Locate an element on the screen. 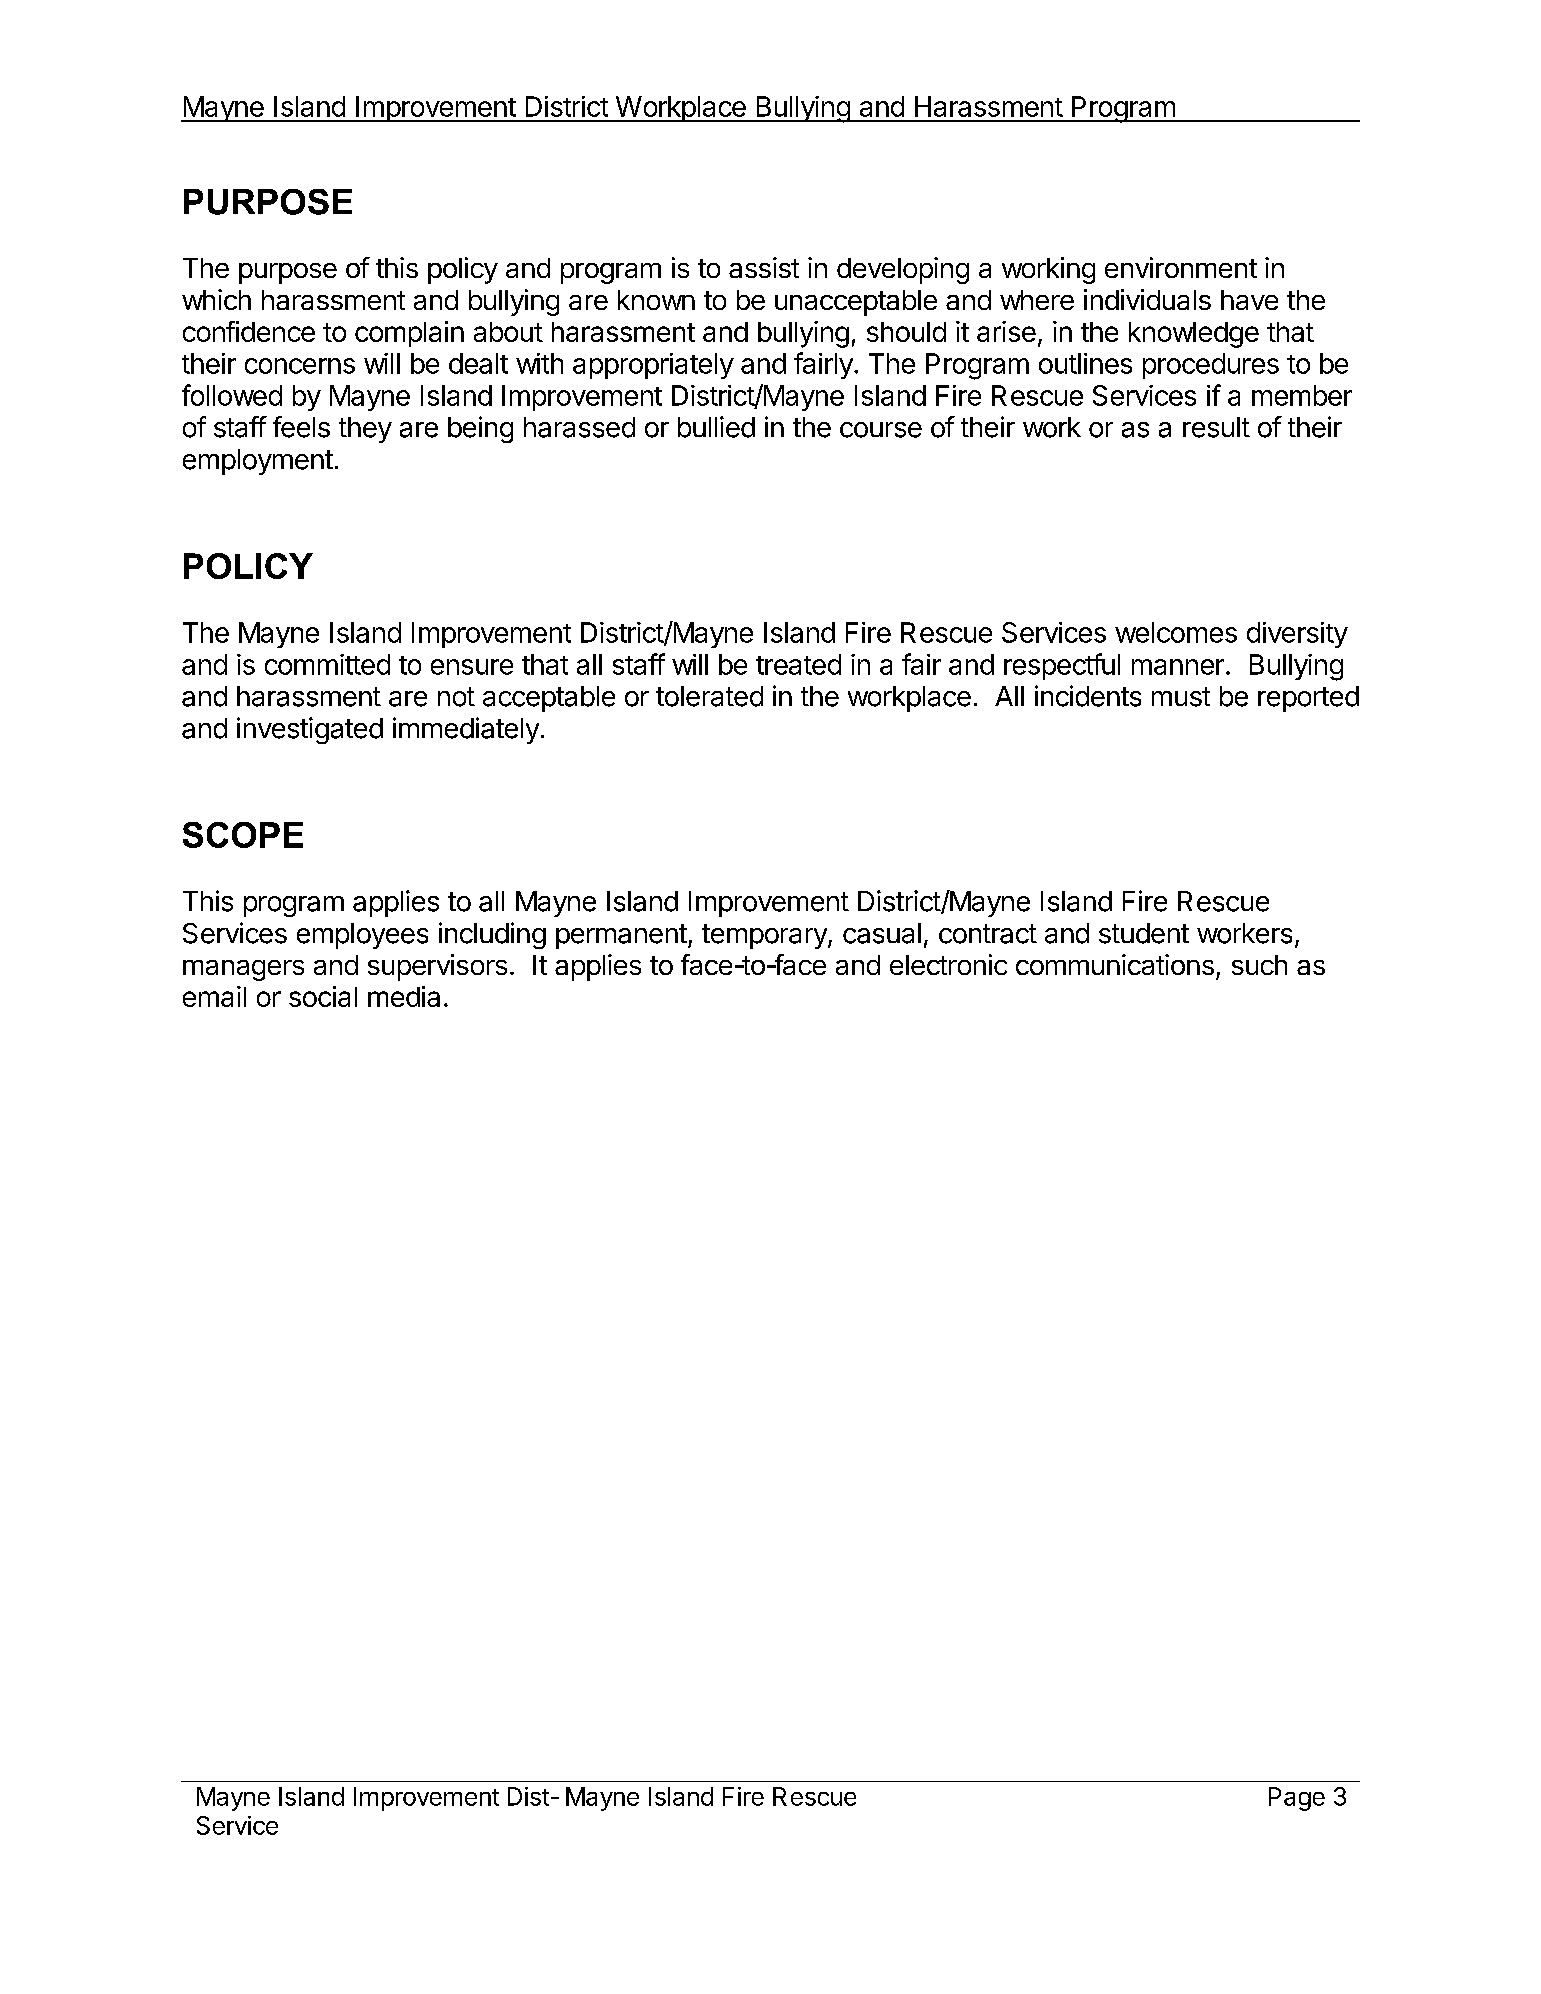 The width and height of the screenshot is (1541, 1994). knowledge is located at coordinates (1194, 335).
